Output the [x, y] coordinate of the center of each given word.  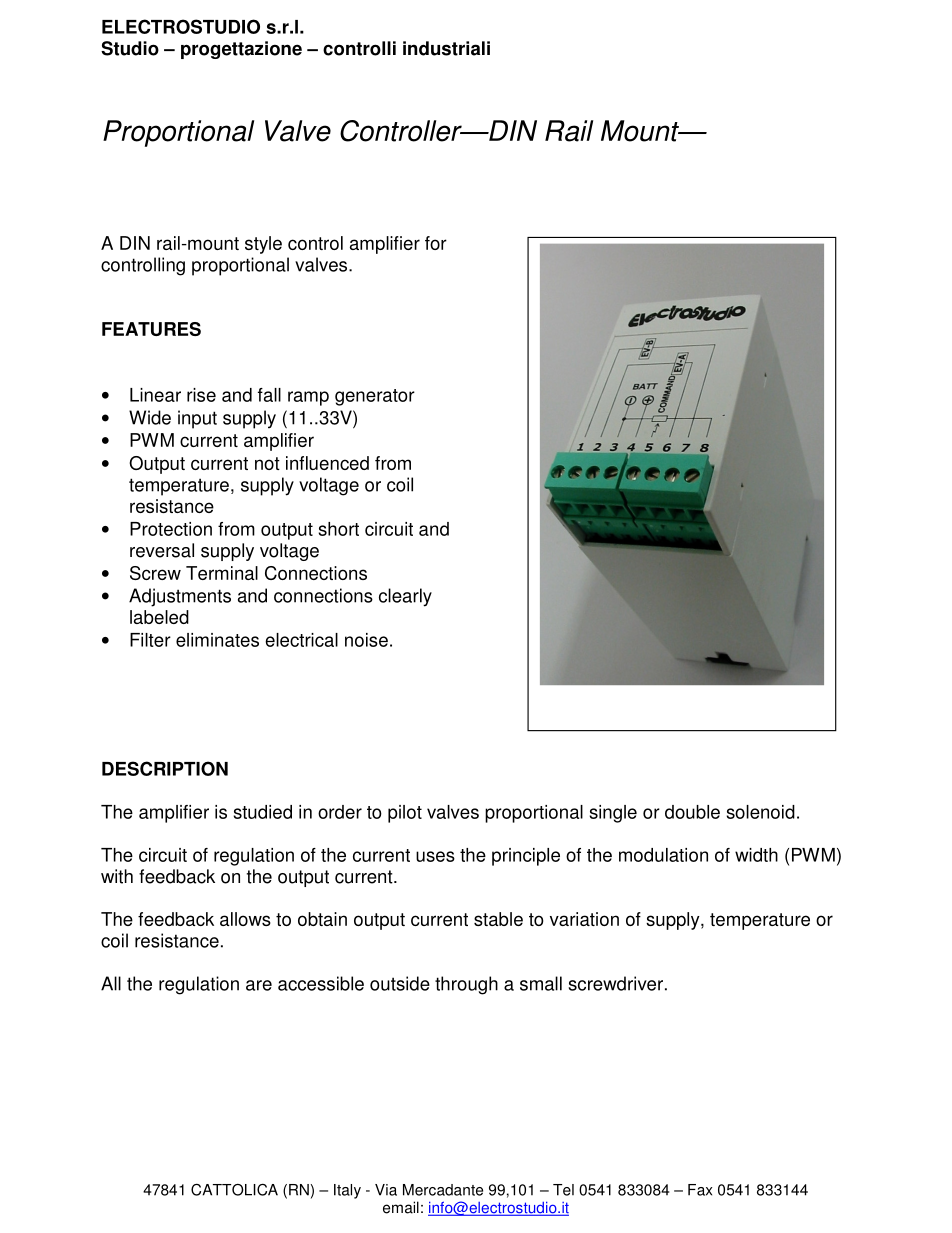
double [692, 812]
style [263, 245]
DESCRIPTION [165, 768]
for [436, 243]
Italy [347, 1191]
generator [375, 397]
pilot [405, 814]
